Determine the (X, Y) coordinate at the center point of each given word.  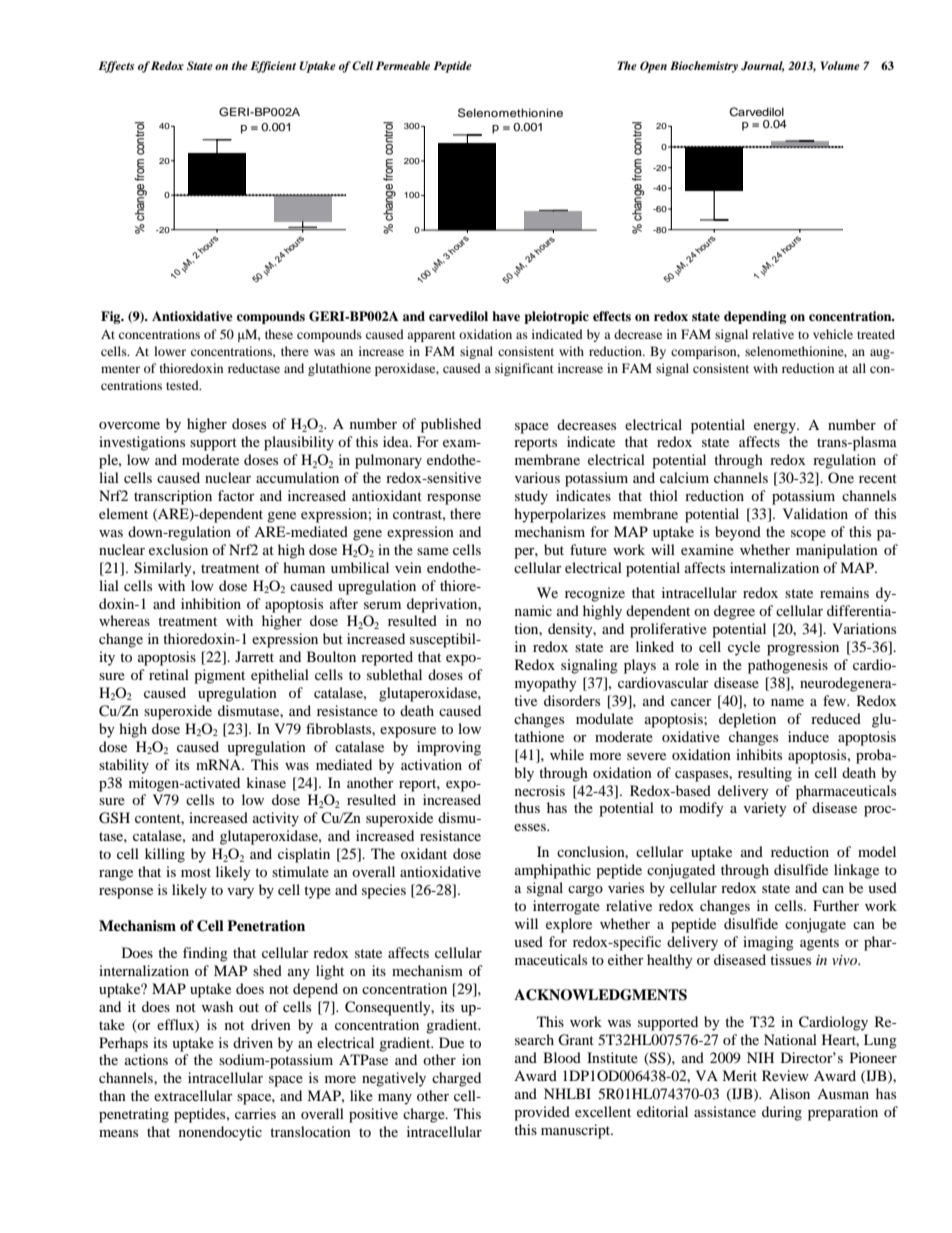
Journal (763, 66)
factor (236, 495)
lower (170, 351)
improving (449, 748)
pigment (219, 676)
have (506, 316)
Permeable (403, 65)
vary (240, 893)
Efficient (273, 67)
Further (836, 905)
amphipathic (553, 871)
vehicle (833, 334)
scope (808, 535)
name (787, 702)
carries (255, 1113)
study (531, 497)
